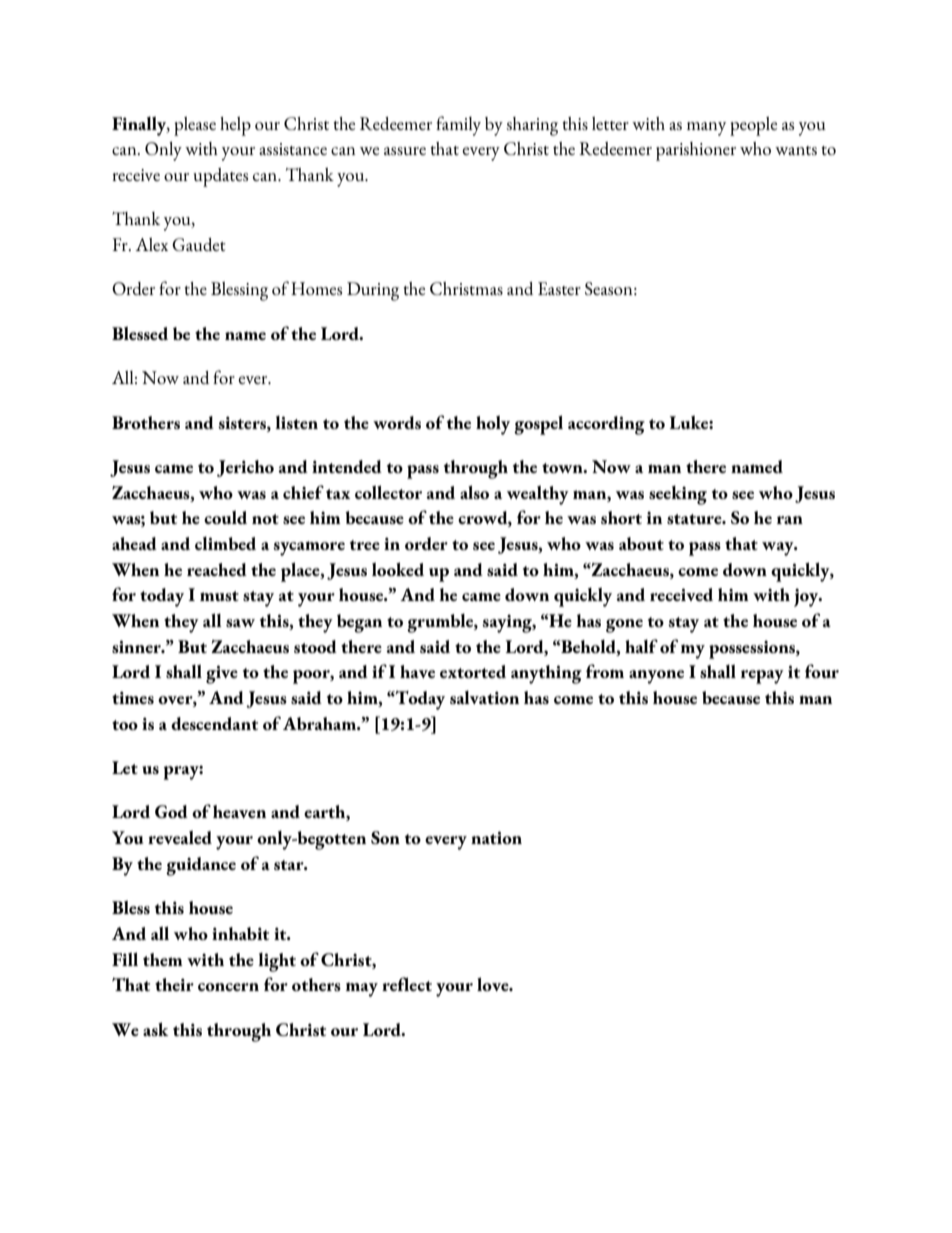  Describe the element at coordinates (362, 989) in the image. I see `may` at that location.
